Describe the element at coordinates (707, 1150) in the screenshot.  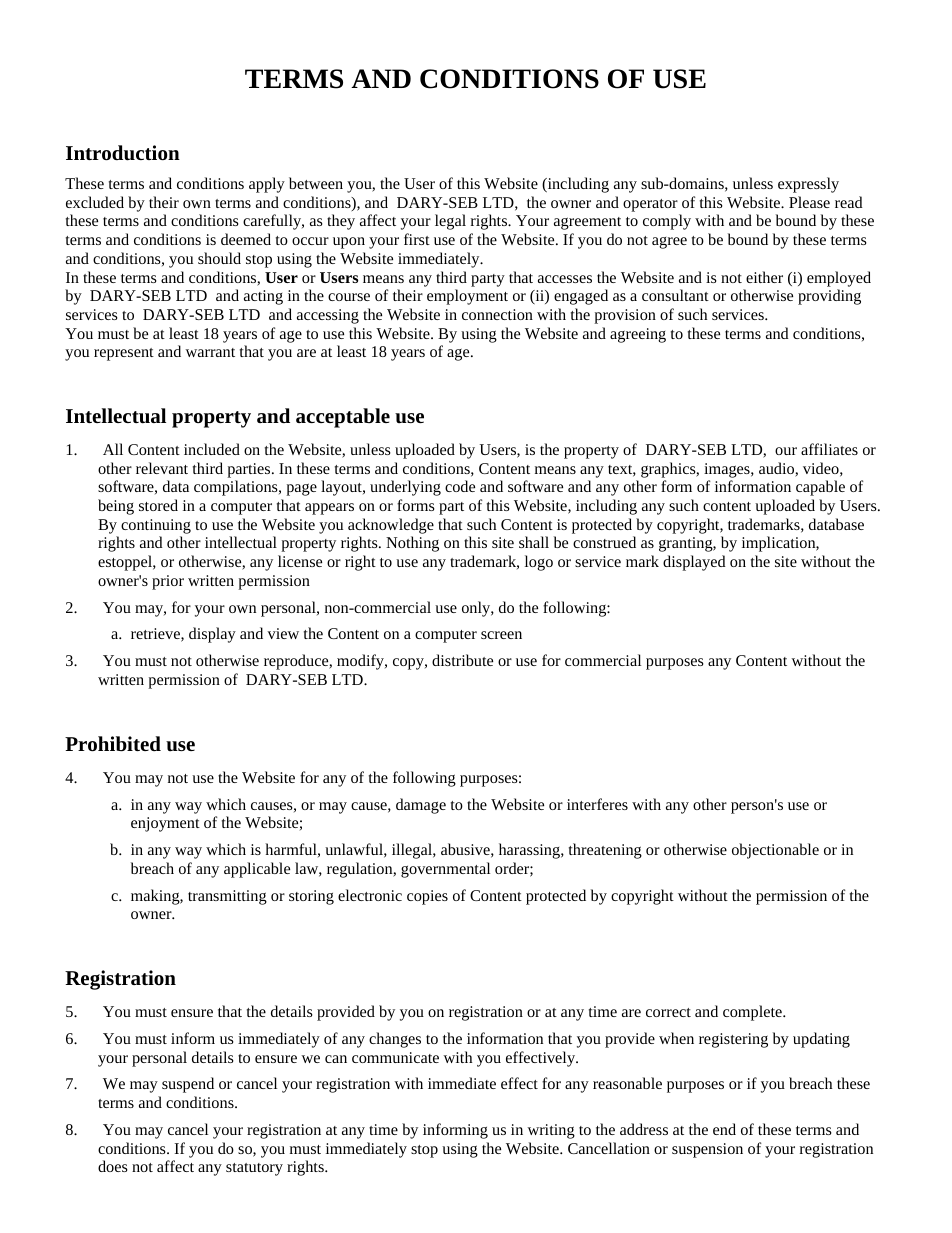
I see `suspension` at that location.
